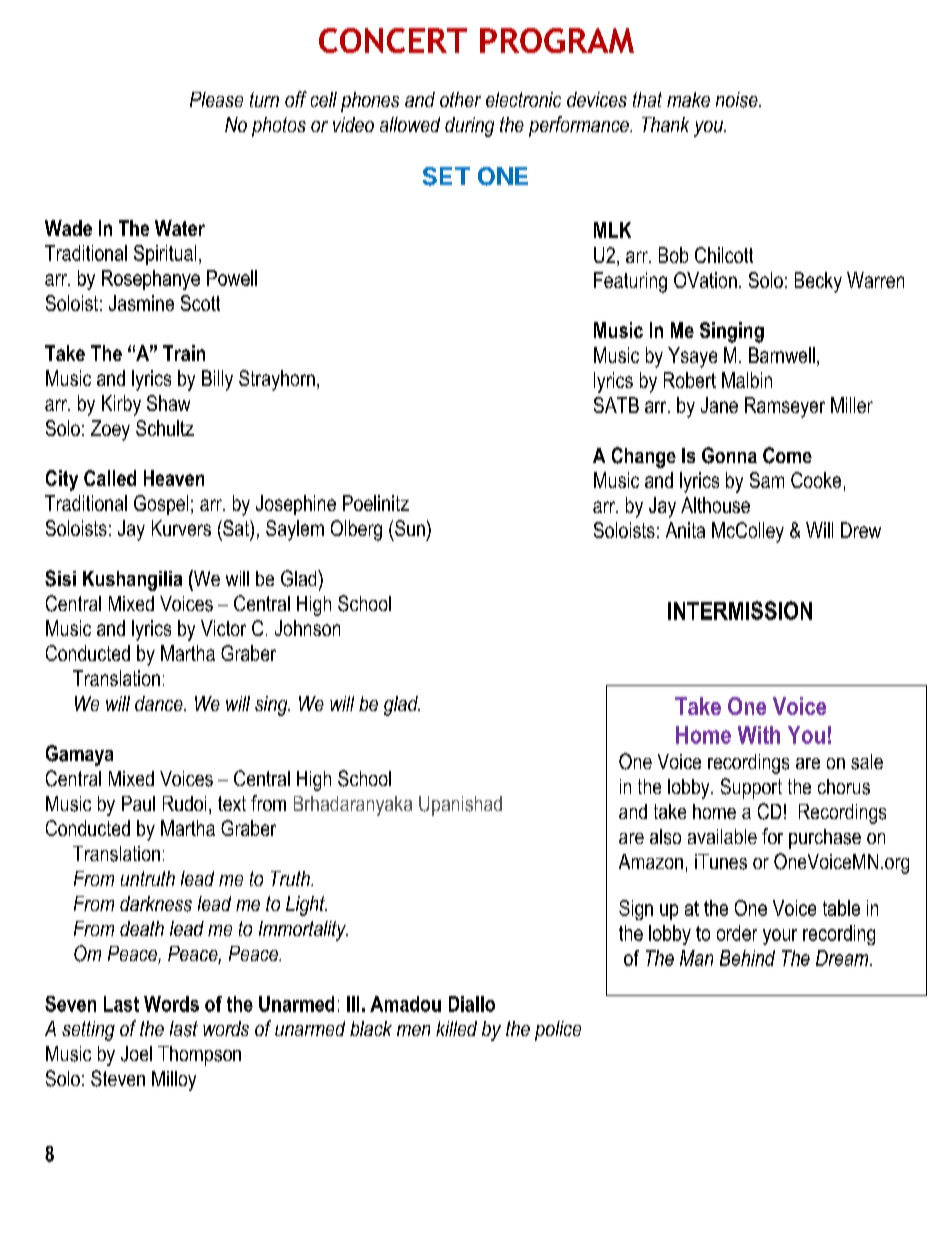 Image resolution: width=952 pixels, height=1233 pixels. I want to click on other, so click(460, 99).
